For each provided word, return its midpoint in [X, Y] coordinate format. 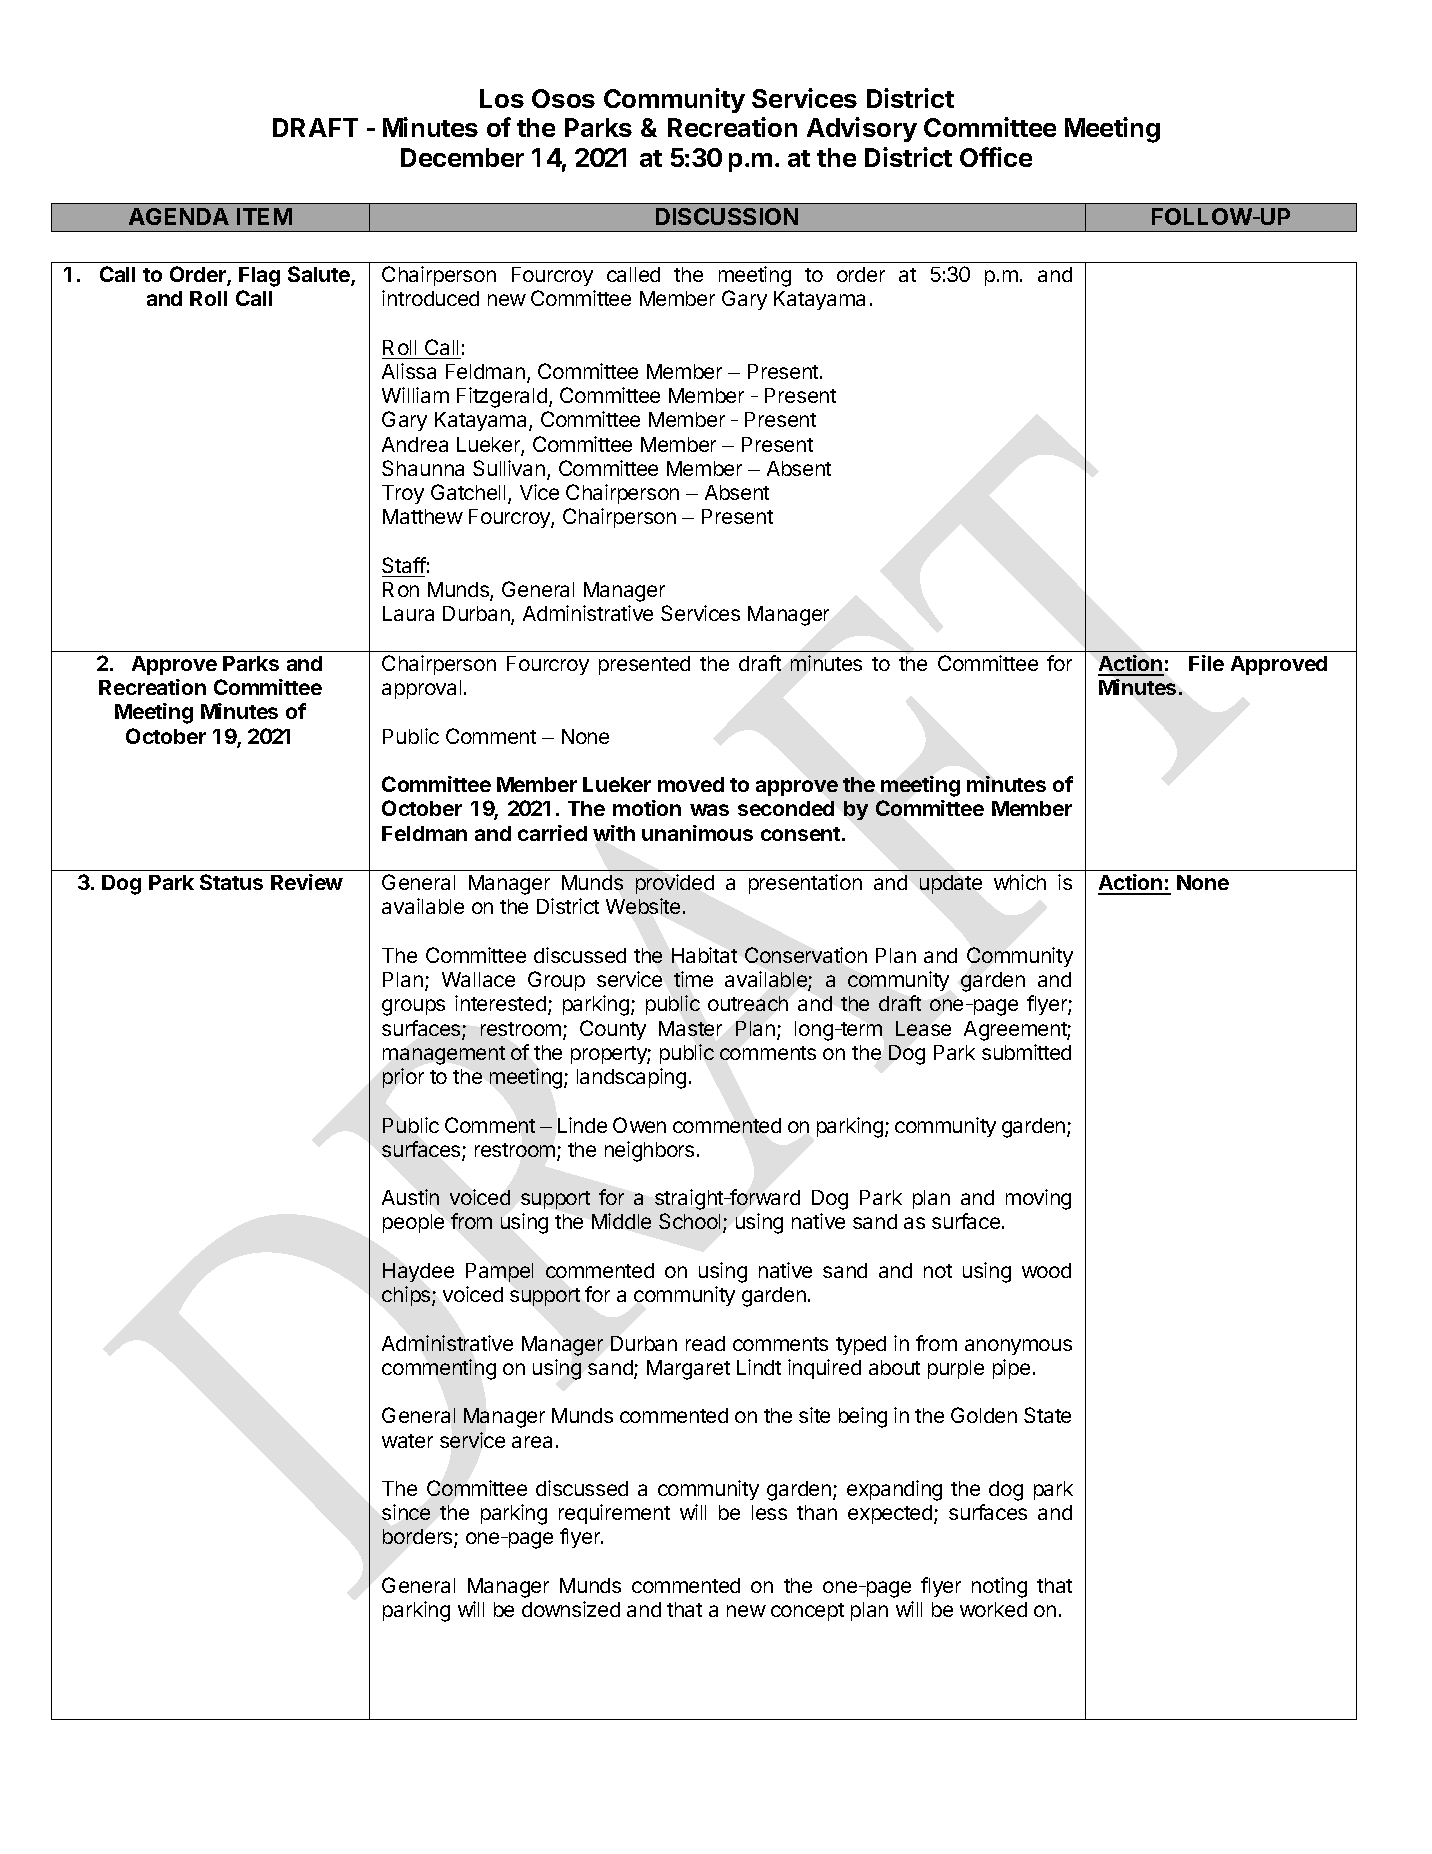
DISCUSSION [727, 216]
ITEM [264, 216]
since [406, 1512]
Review [307, 882]
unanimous [697, 833]
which [1020, 882]
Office [996, 157]
